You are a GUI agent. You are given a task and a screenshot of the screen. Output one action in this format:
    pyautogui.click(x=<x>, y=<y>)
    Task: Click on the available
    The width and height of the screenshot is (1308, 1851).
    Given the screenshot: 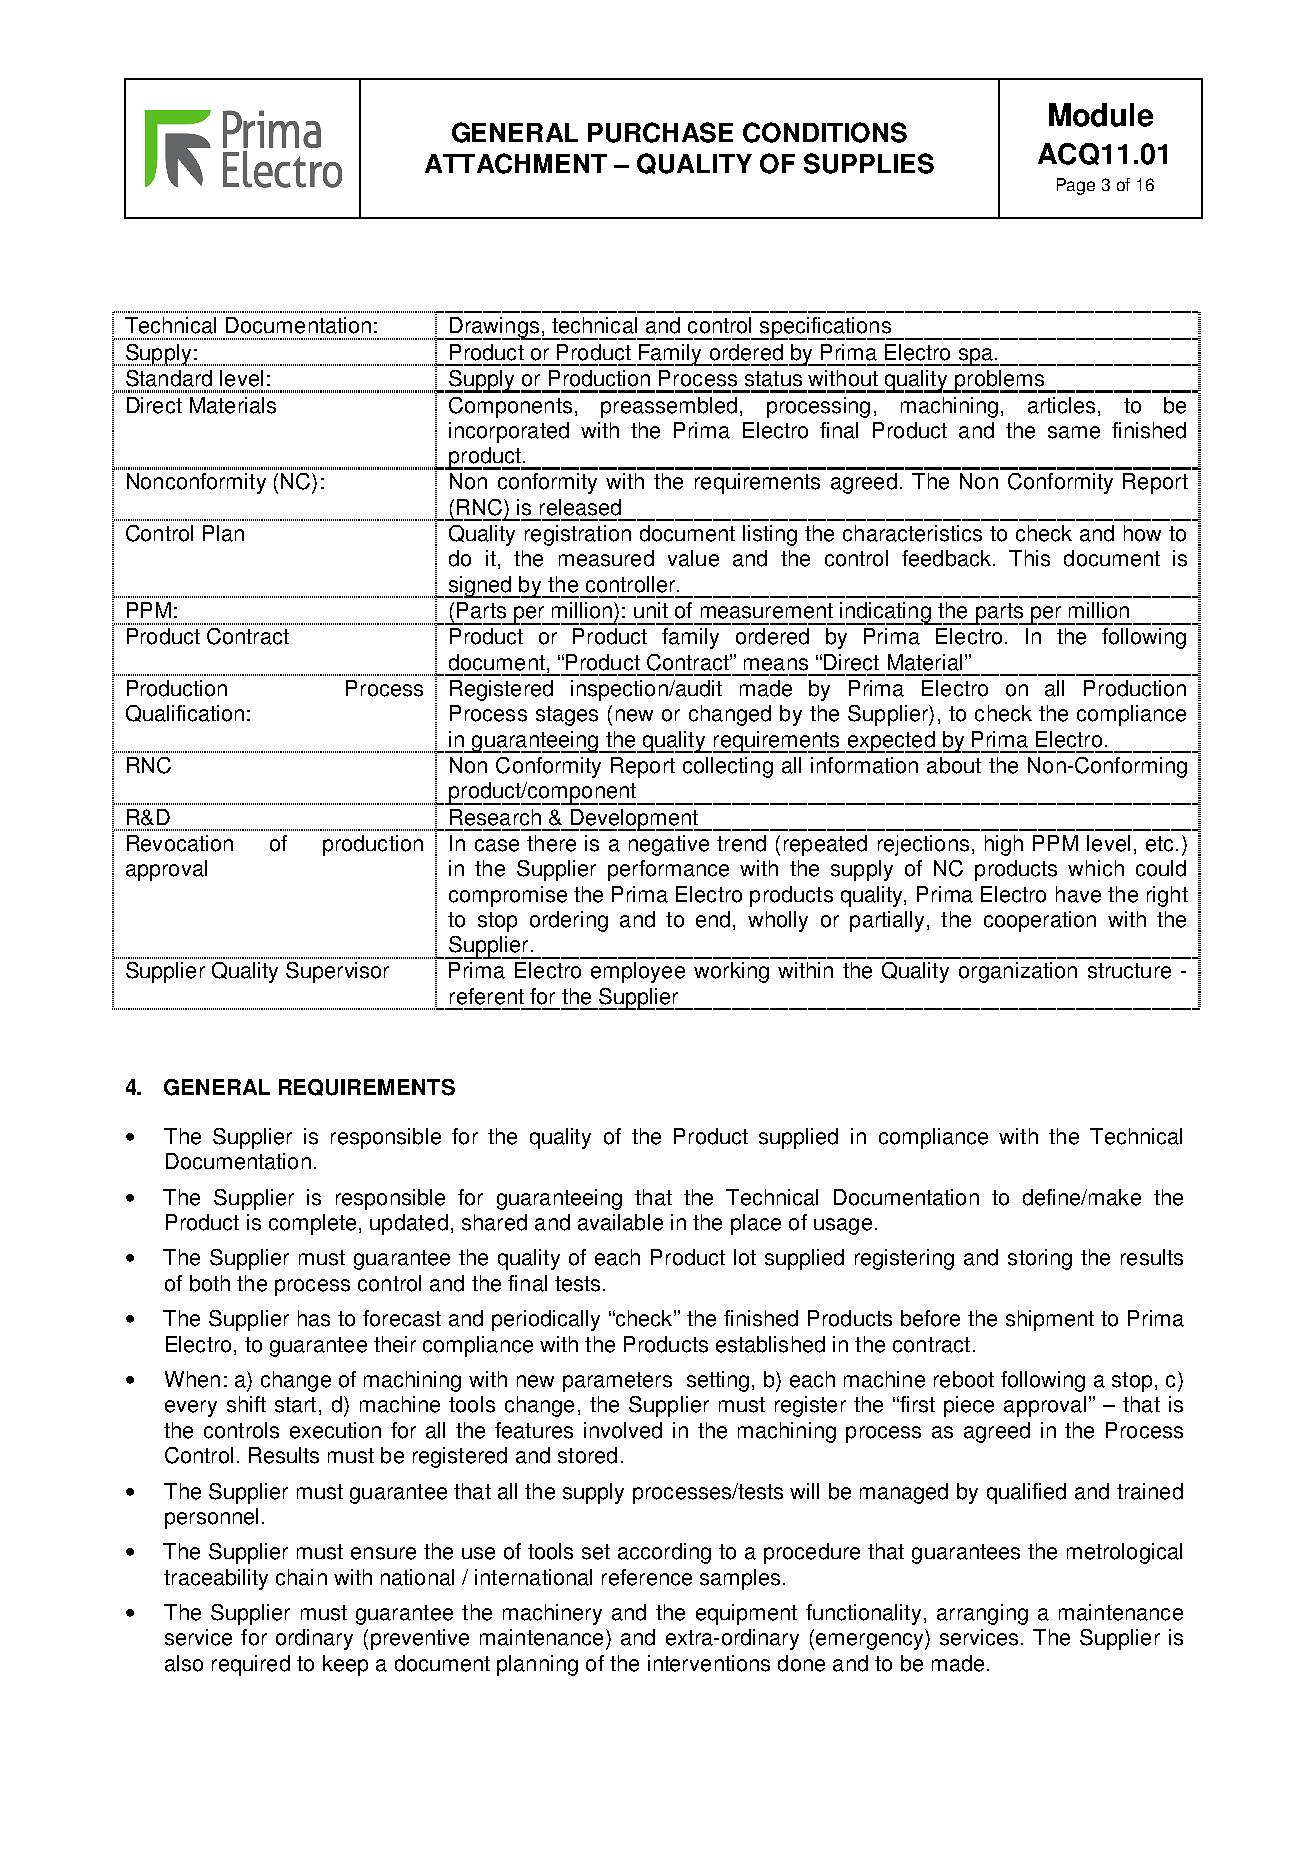 What is the action you would take?
    pyautogui.click(x=620, y=1222)
